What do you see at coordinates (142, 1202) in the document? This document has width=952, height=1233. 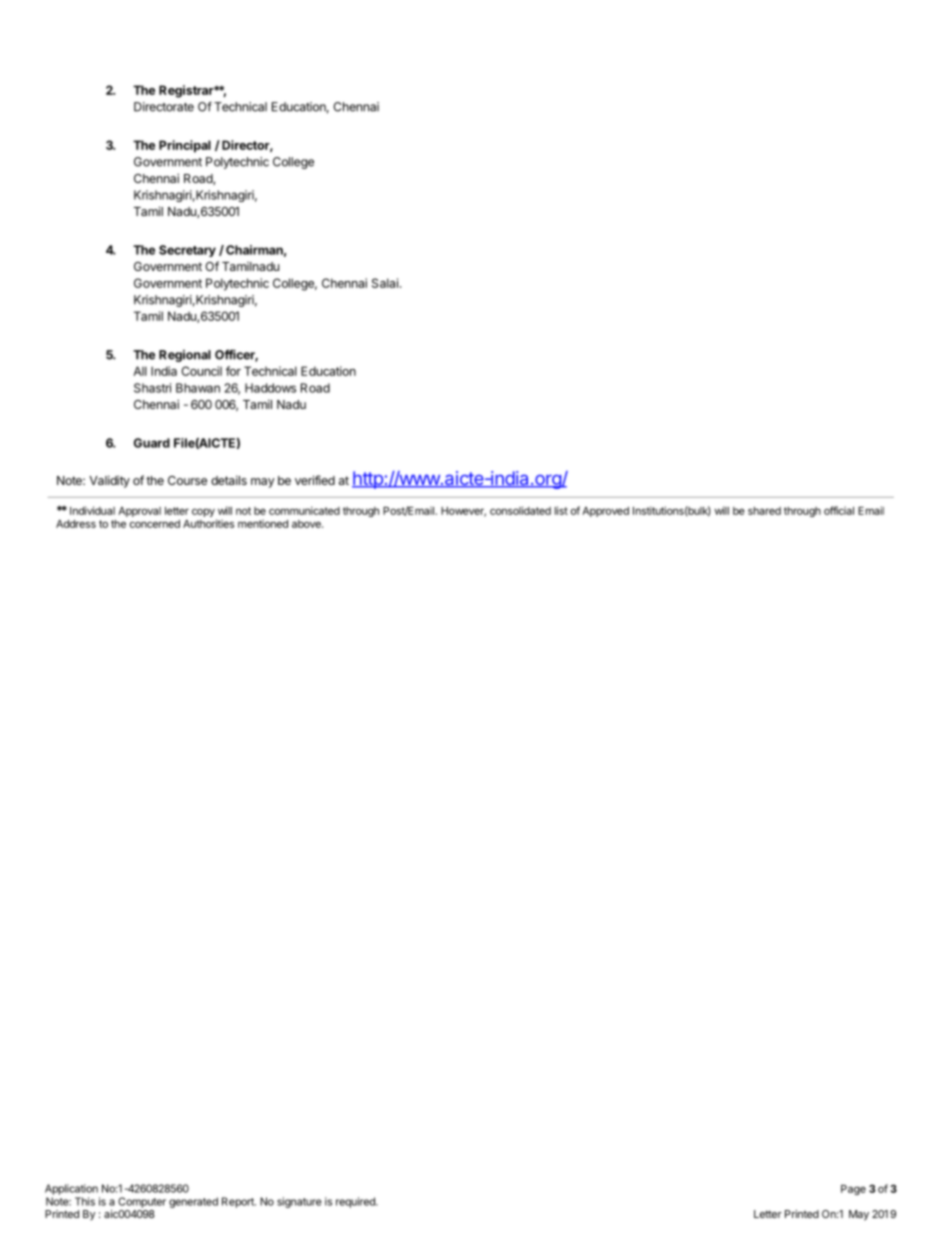 I see `Computer` at bounding box center [142, 1202].
